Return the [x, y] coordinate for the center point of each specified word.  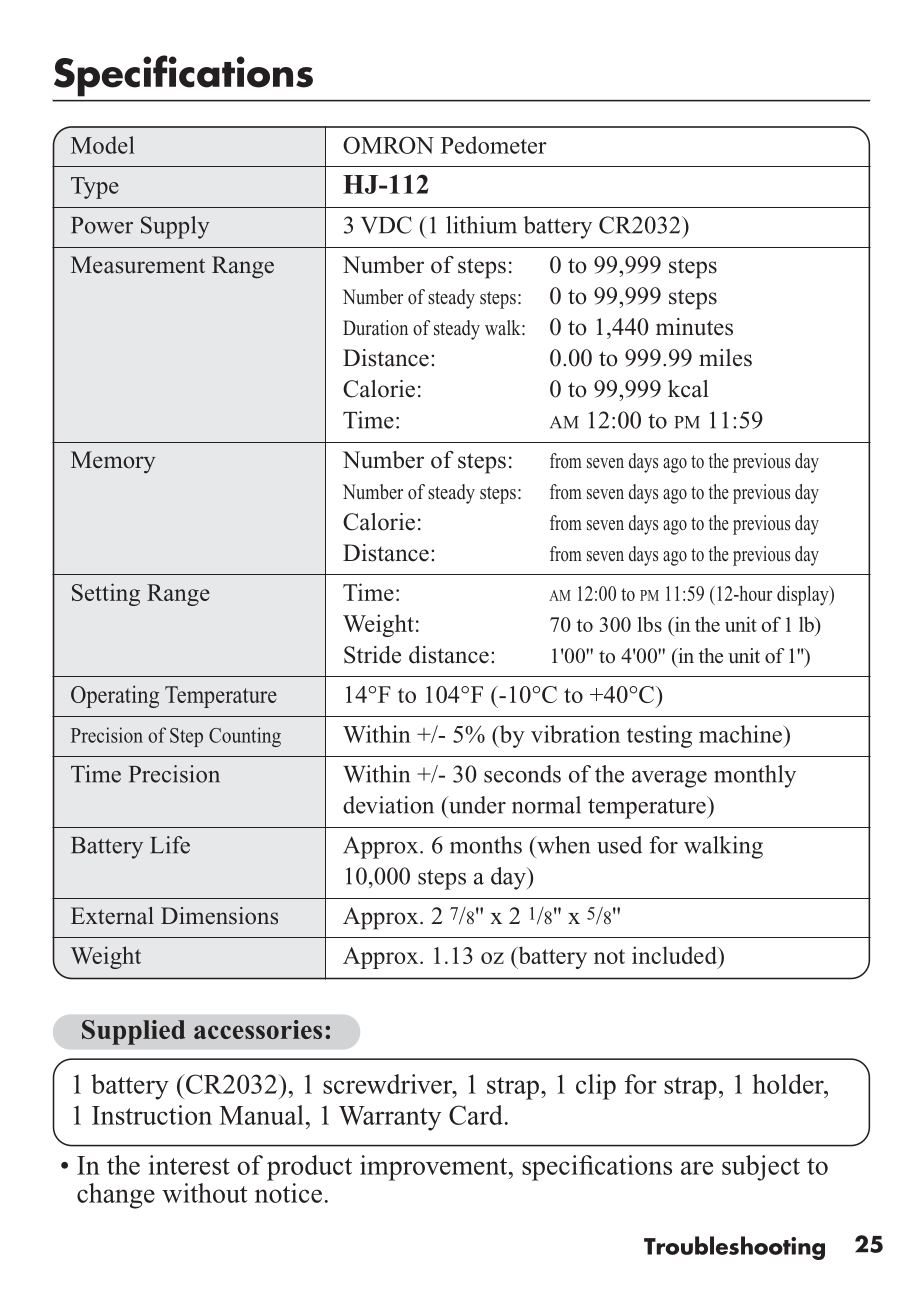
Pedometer [494, 145]
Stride [372, 655]
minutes [694, 327]
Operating [115, 696]
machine [742, 734]
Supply [175, 227]
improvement [435, 1168]
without [204, 1193]
